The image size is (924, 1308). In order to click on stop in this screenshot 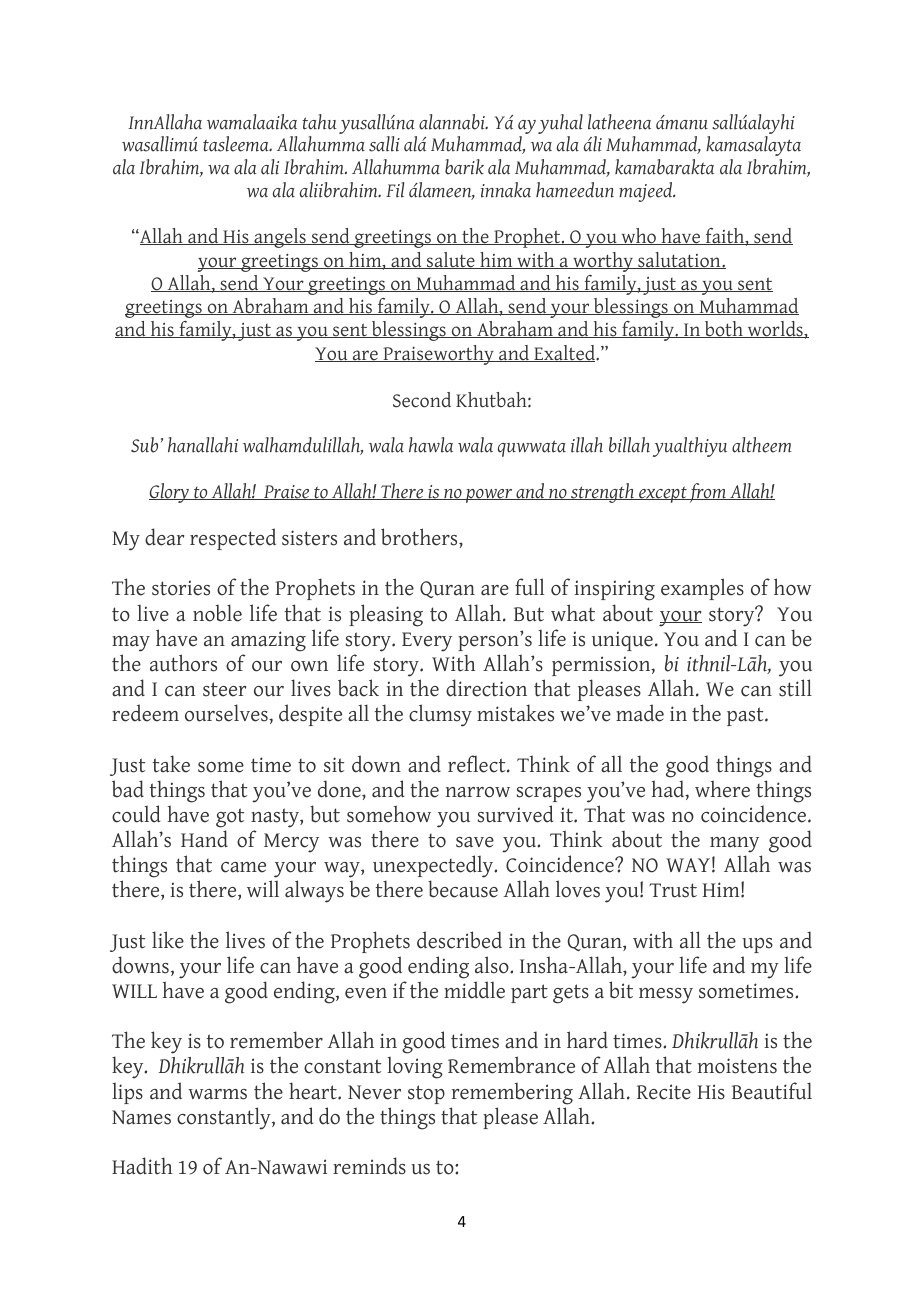, I will do `click(426, 1094)`.
